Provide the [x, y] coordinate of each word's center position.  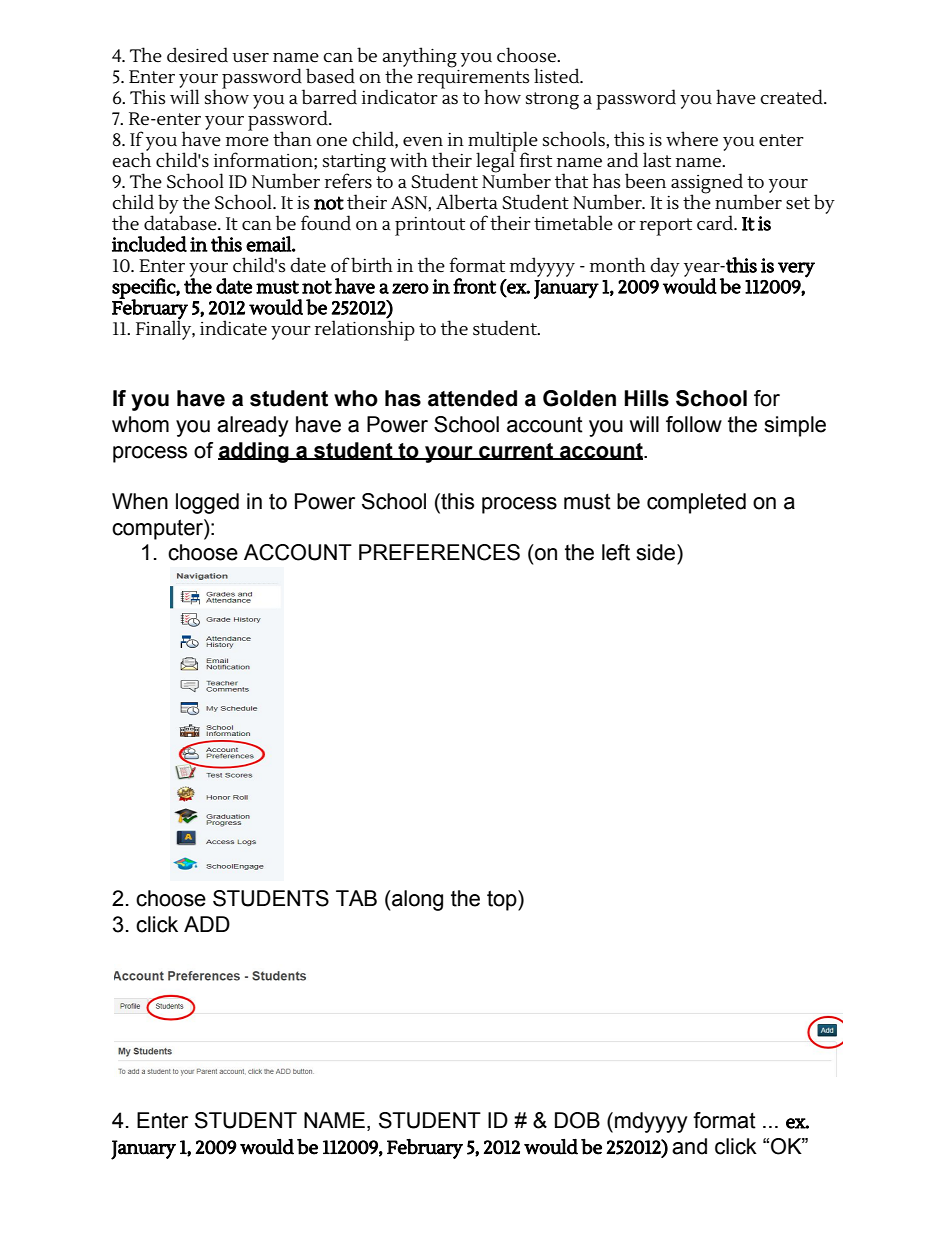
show [227, 96]
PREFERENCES [439, 552]
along [416, 900]
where [692, 139]
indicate [233, 328]
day [665, 267]
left [616, 552]
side [657, 552]
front [474, 286]
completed [696, 503]
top [503, 900]
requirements [473, 79]
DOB [577, 1120]
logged [207, 503]
